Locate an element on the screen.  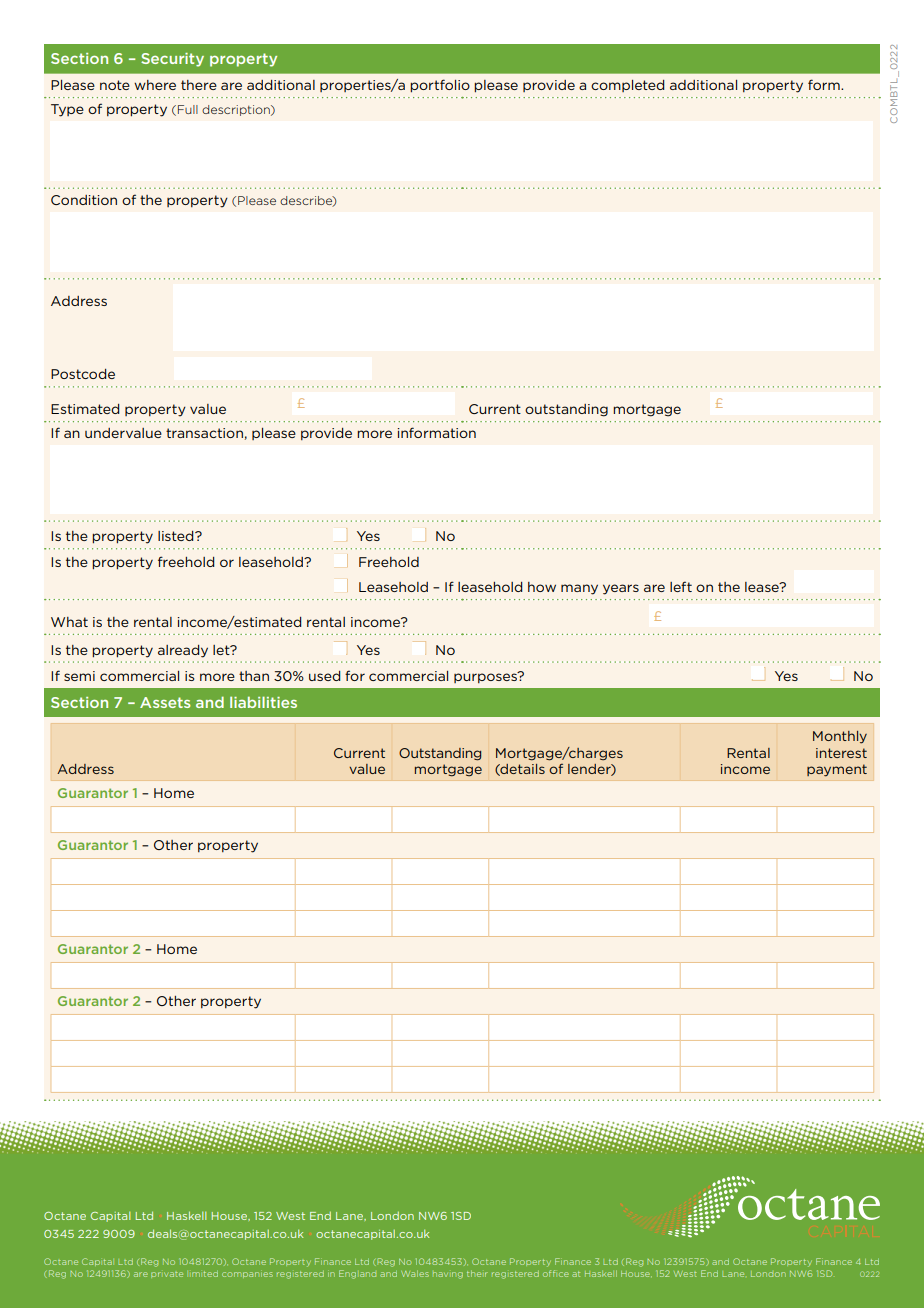
completed is located at coordinates (627, 86).
